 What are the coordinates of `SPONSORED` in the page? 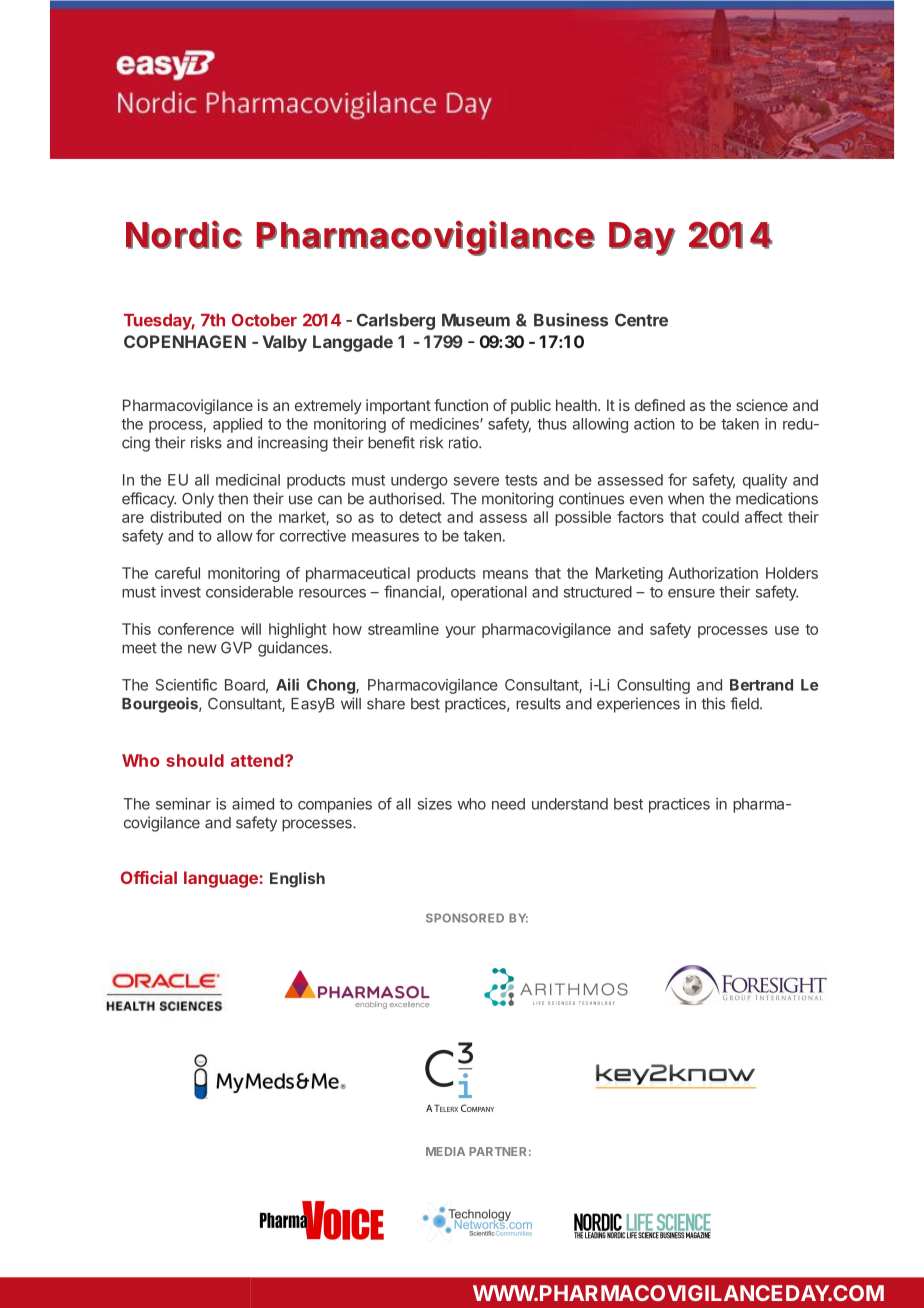 It's located at (465, 918).
